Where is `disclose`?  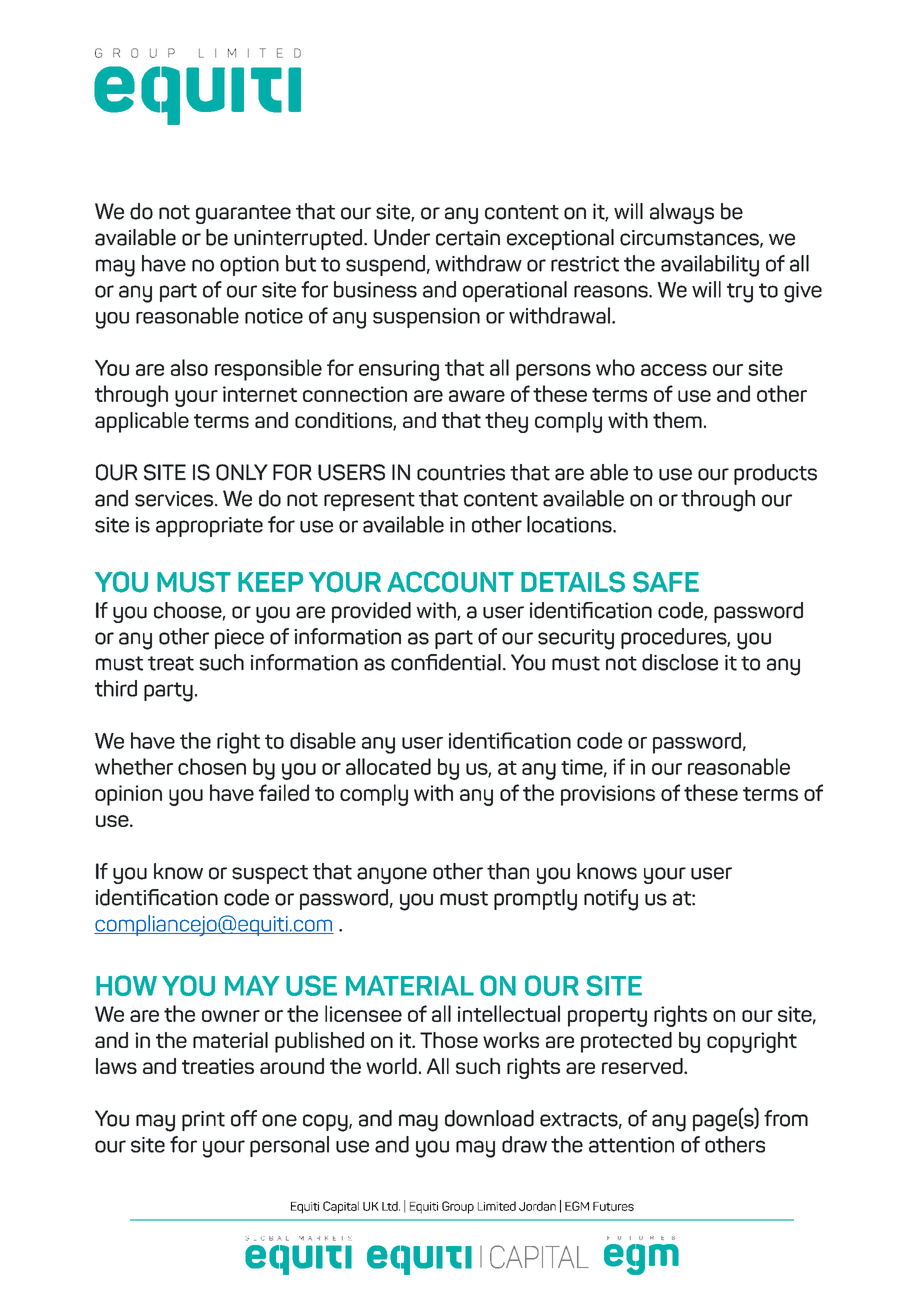
disclose is located at coordinates (680, 662).
